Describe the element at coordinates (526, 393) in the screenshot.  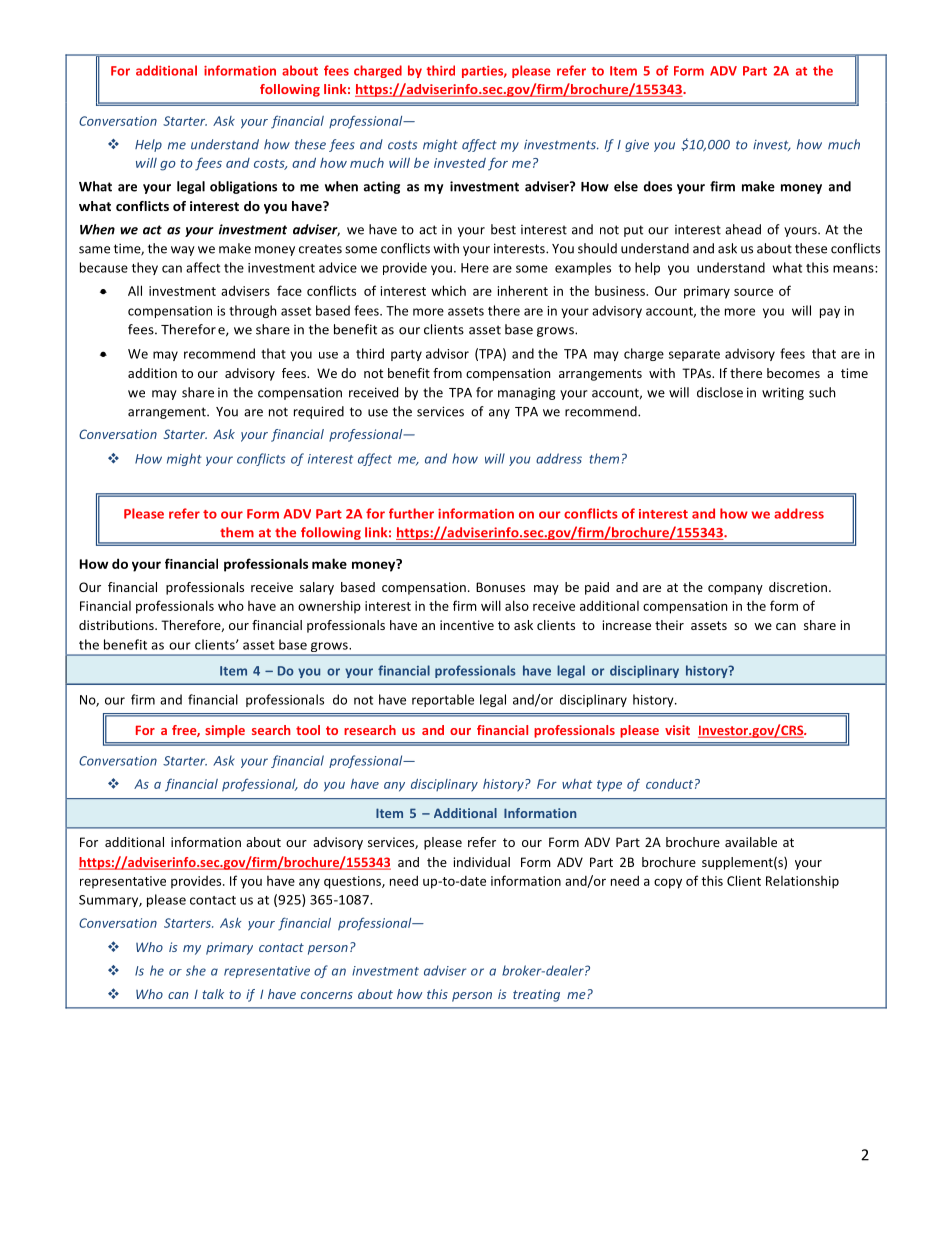
I see `managing` at that location.
